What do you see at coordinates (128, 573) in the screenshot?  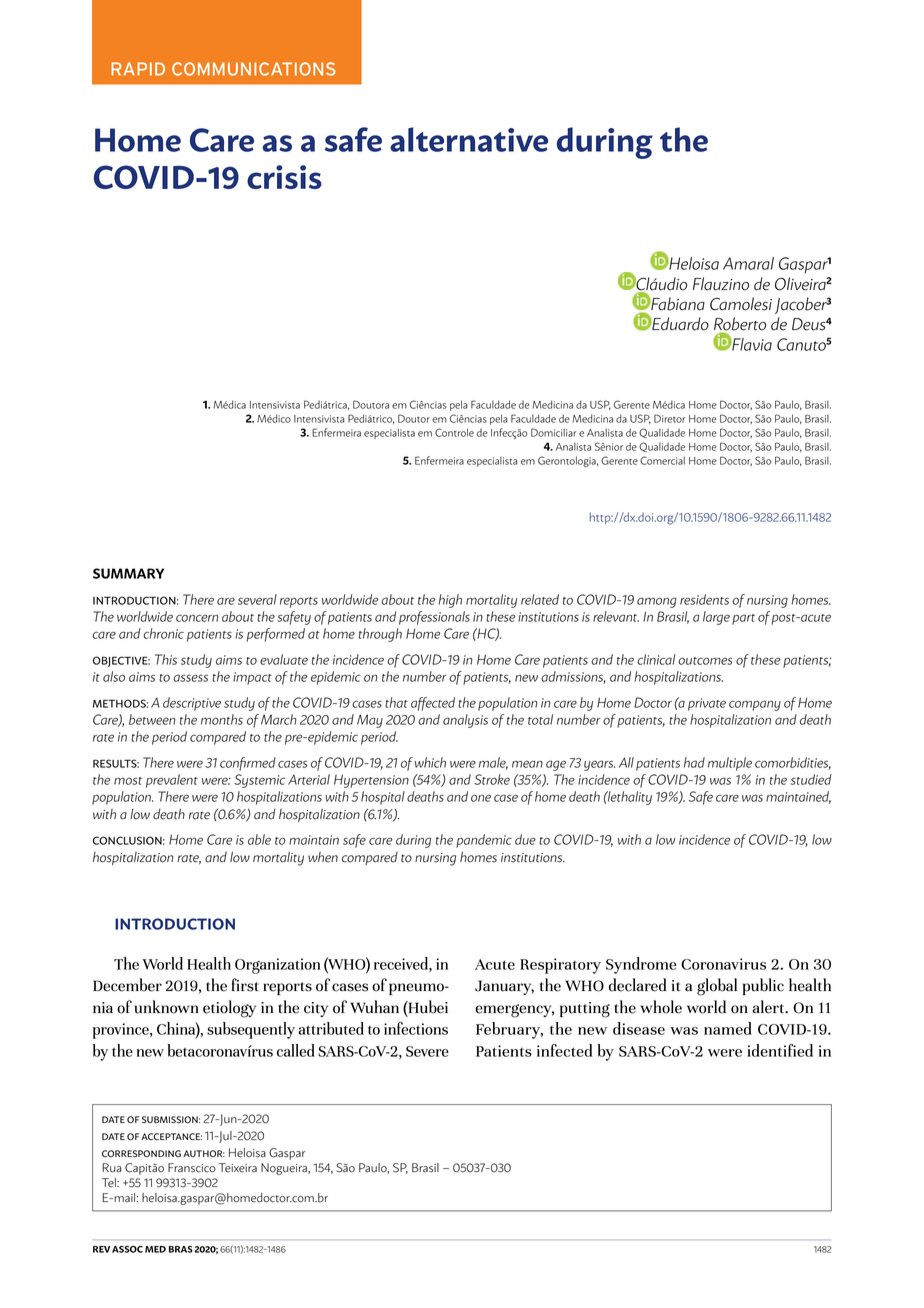 I see `SUMMARY` at bounding box center [128, 573].
